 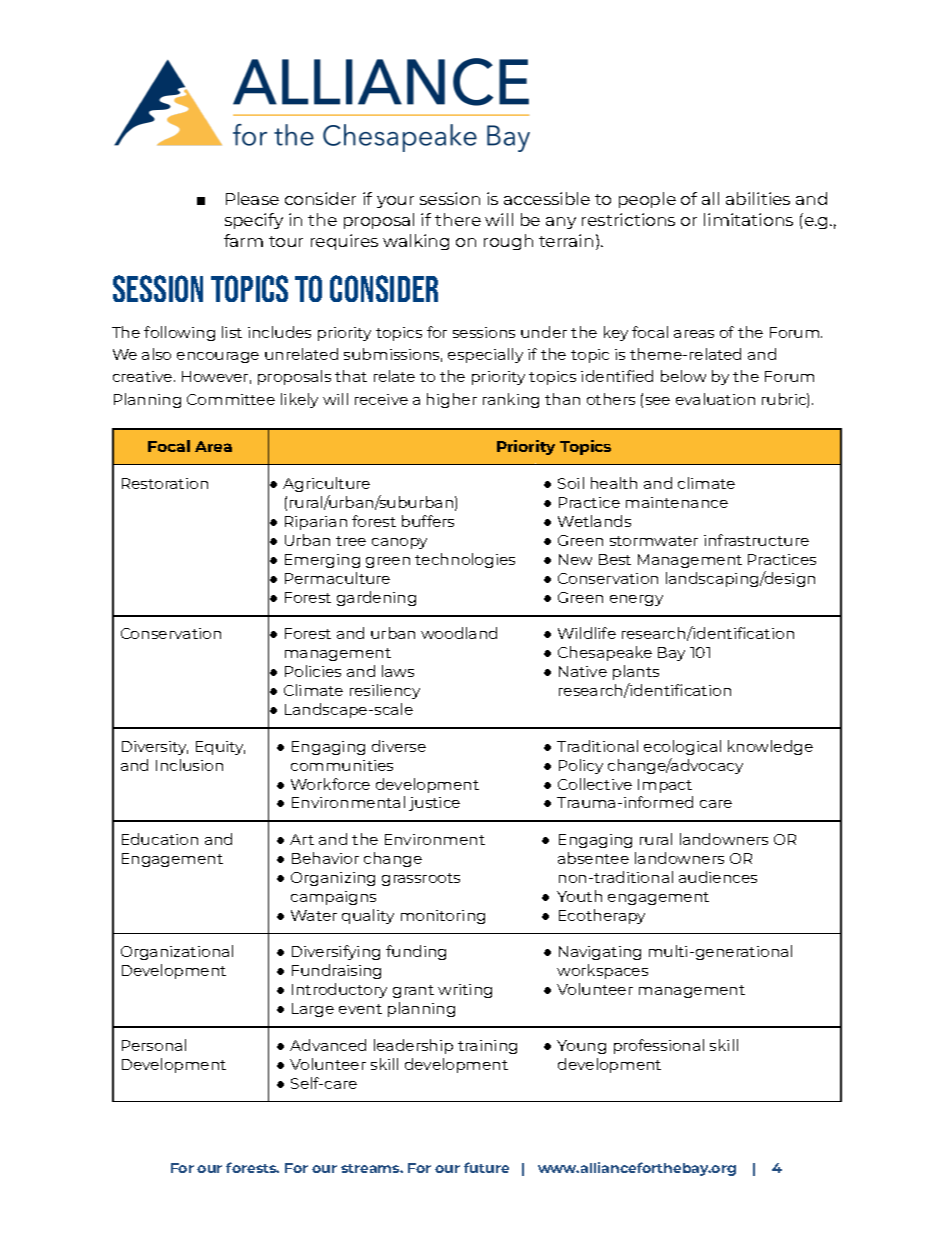 What do you see at coordinates (677, 502) in the screenshot?
I see `maintenance` at bounding box center [677, 502].
